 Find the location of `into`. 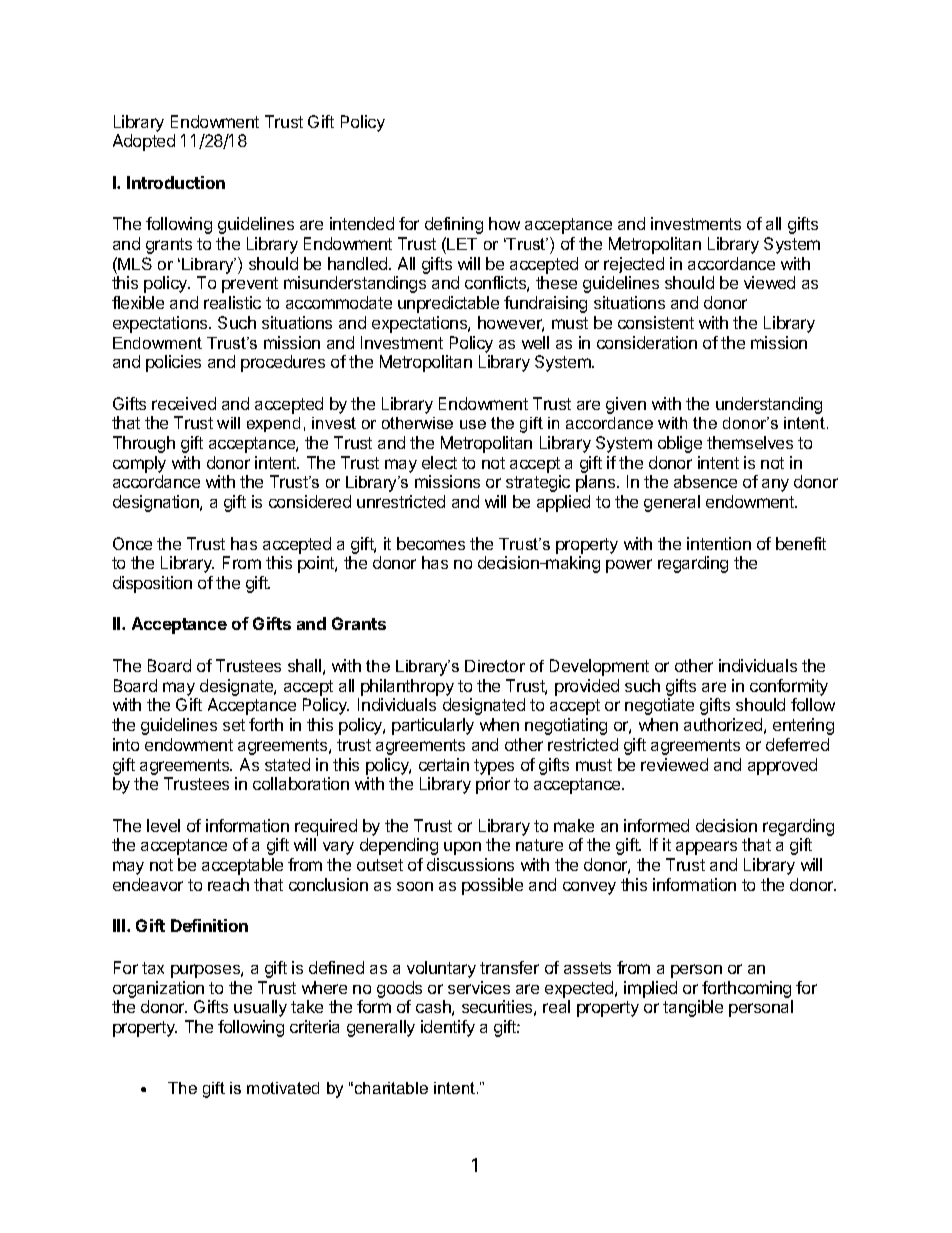

into is located at coordinates (126, 744).
